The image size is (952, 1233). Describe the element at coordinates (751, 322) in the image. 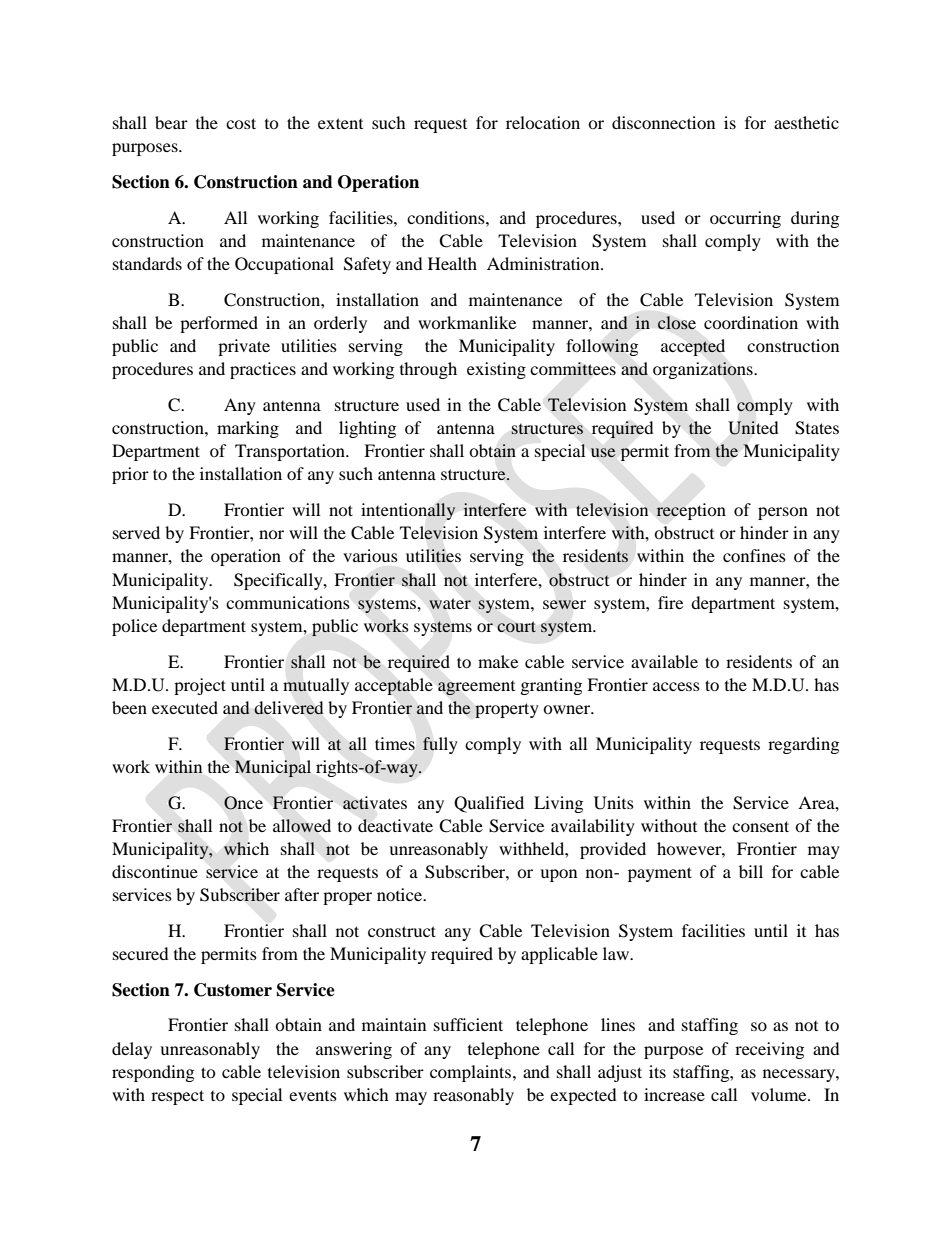

I see `coordination` at that location.
